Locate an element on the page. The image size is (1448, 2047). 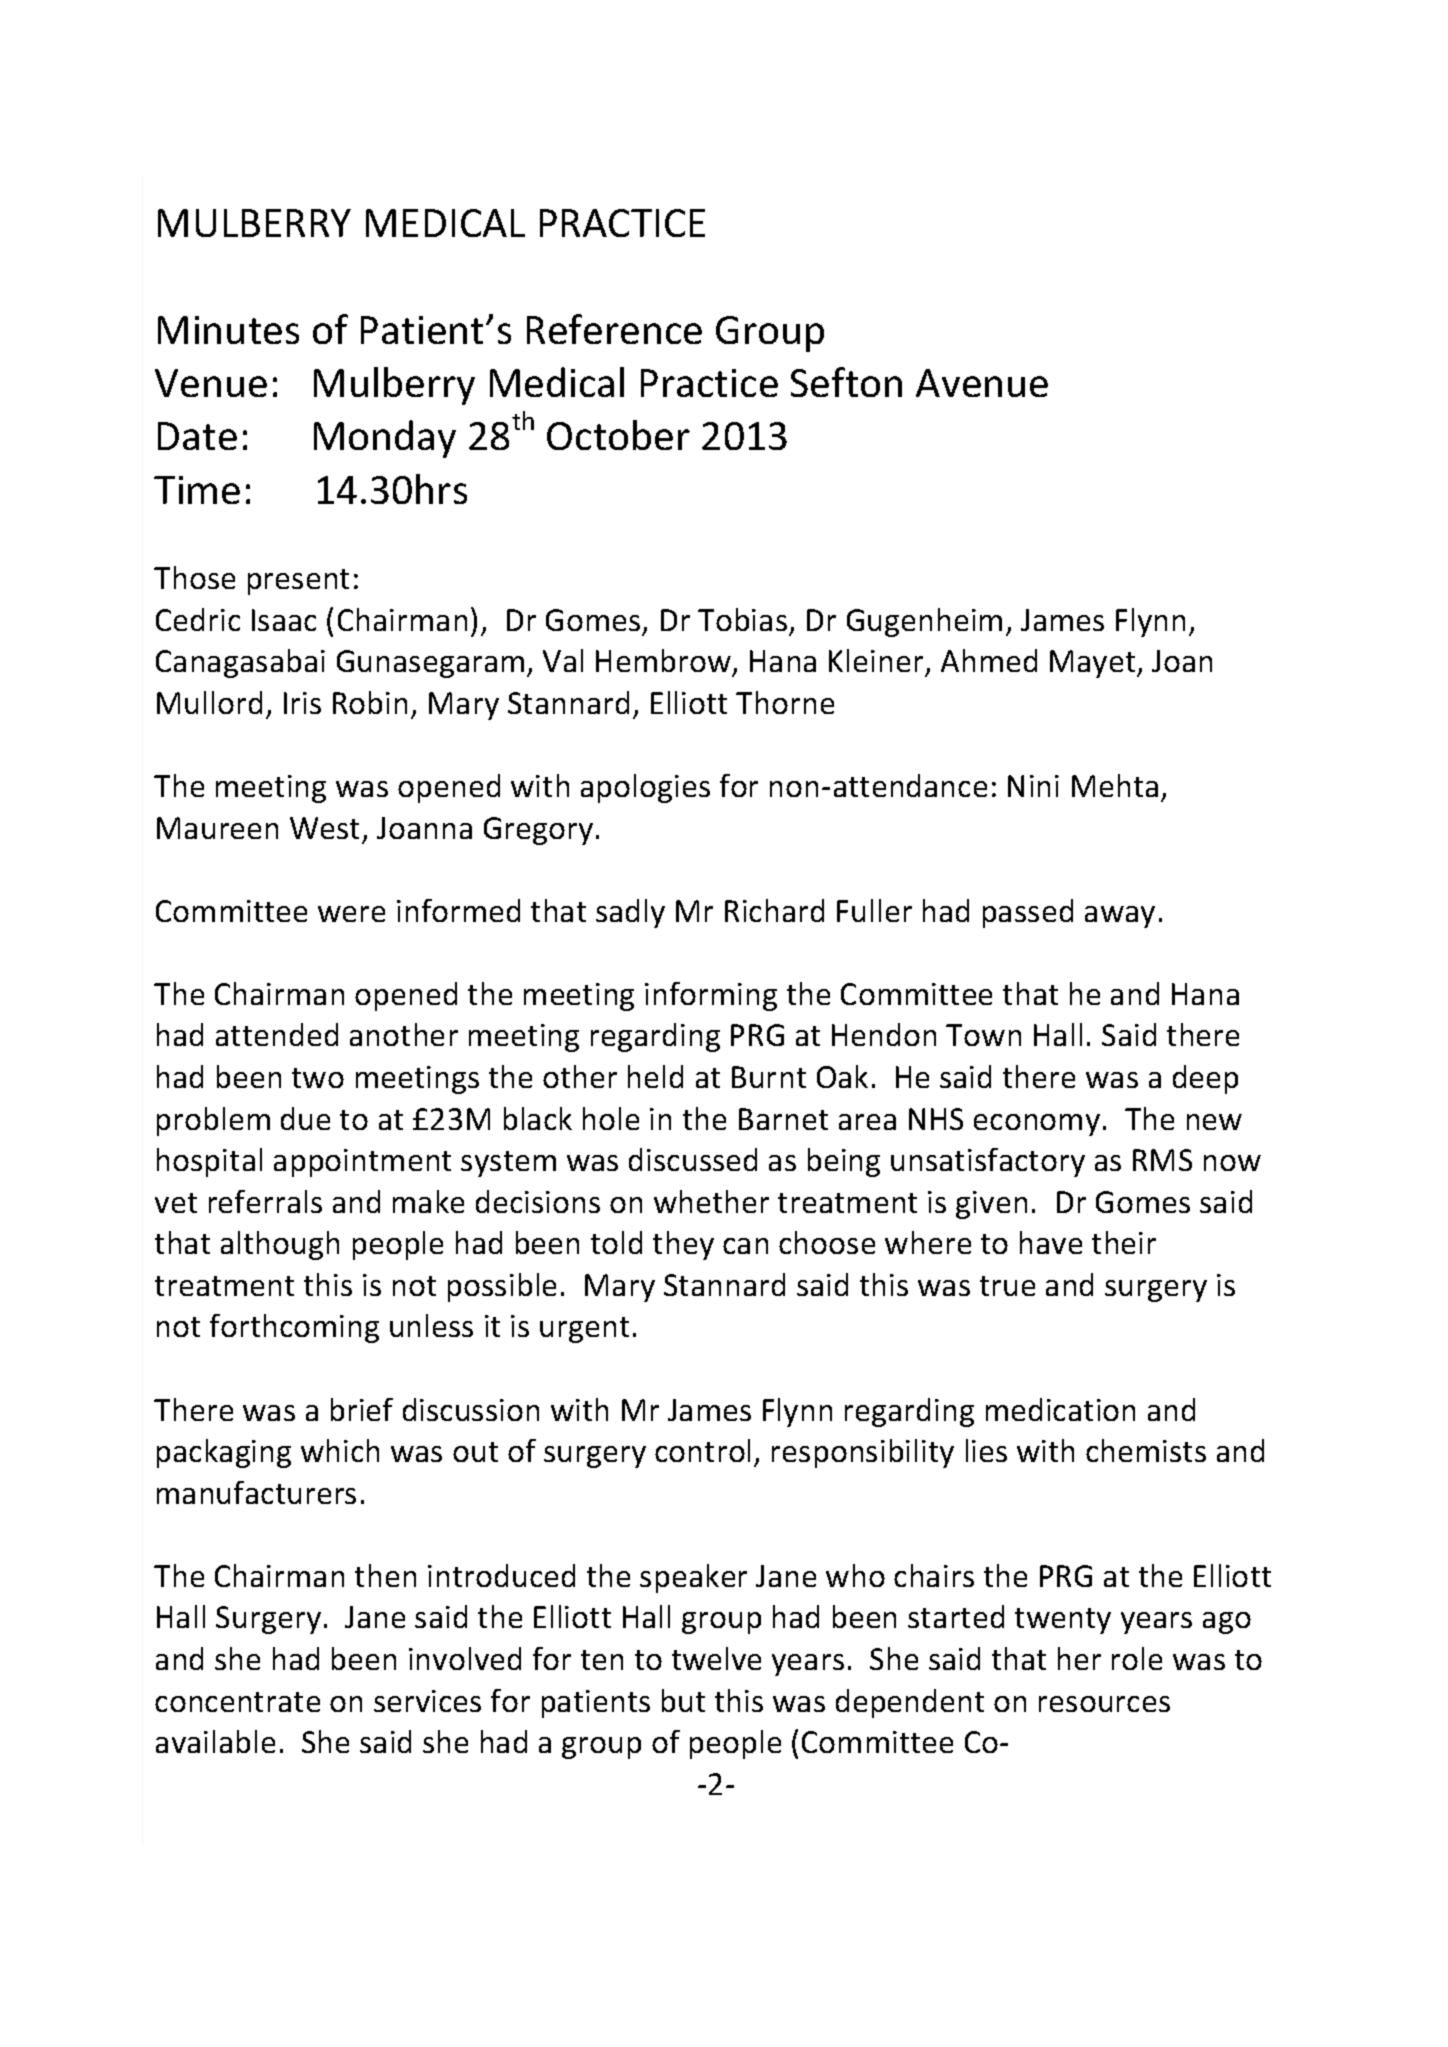
Reference is located at coordinates (614, 329).
